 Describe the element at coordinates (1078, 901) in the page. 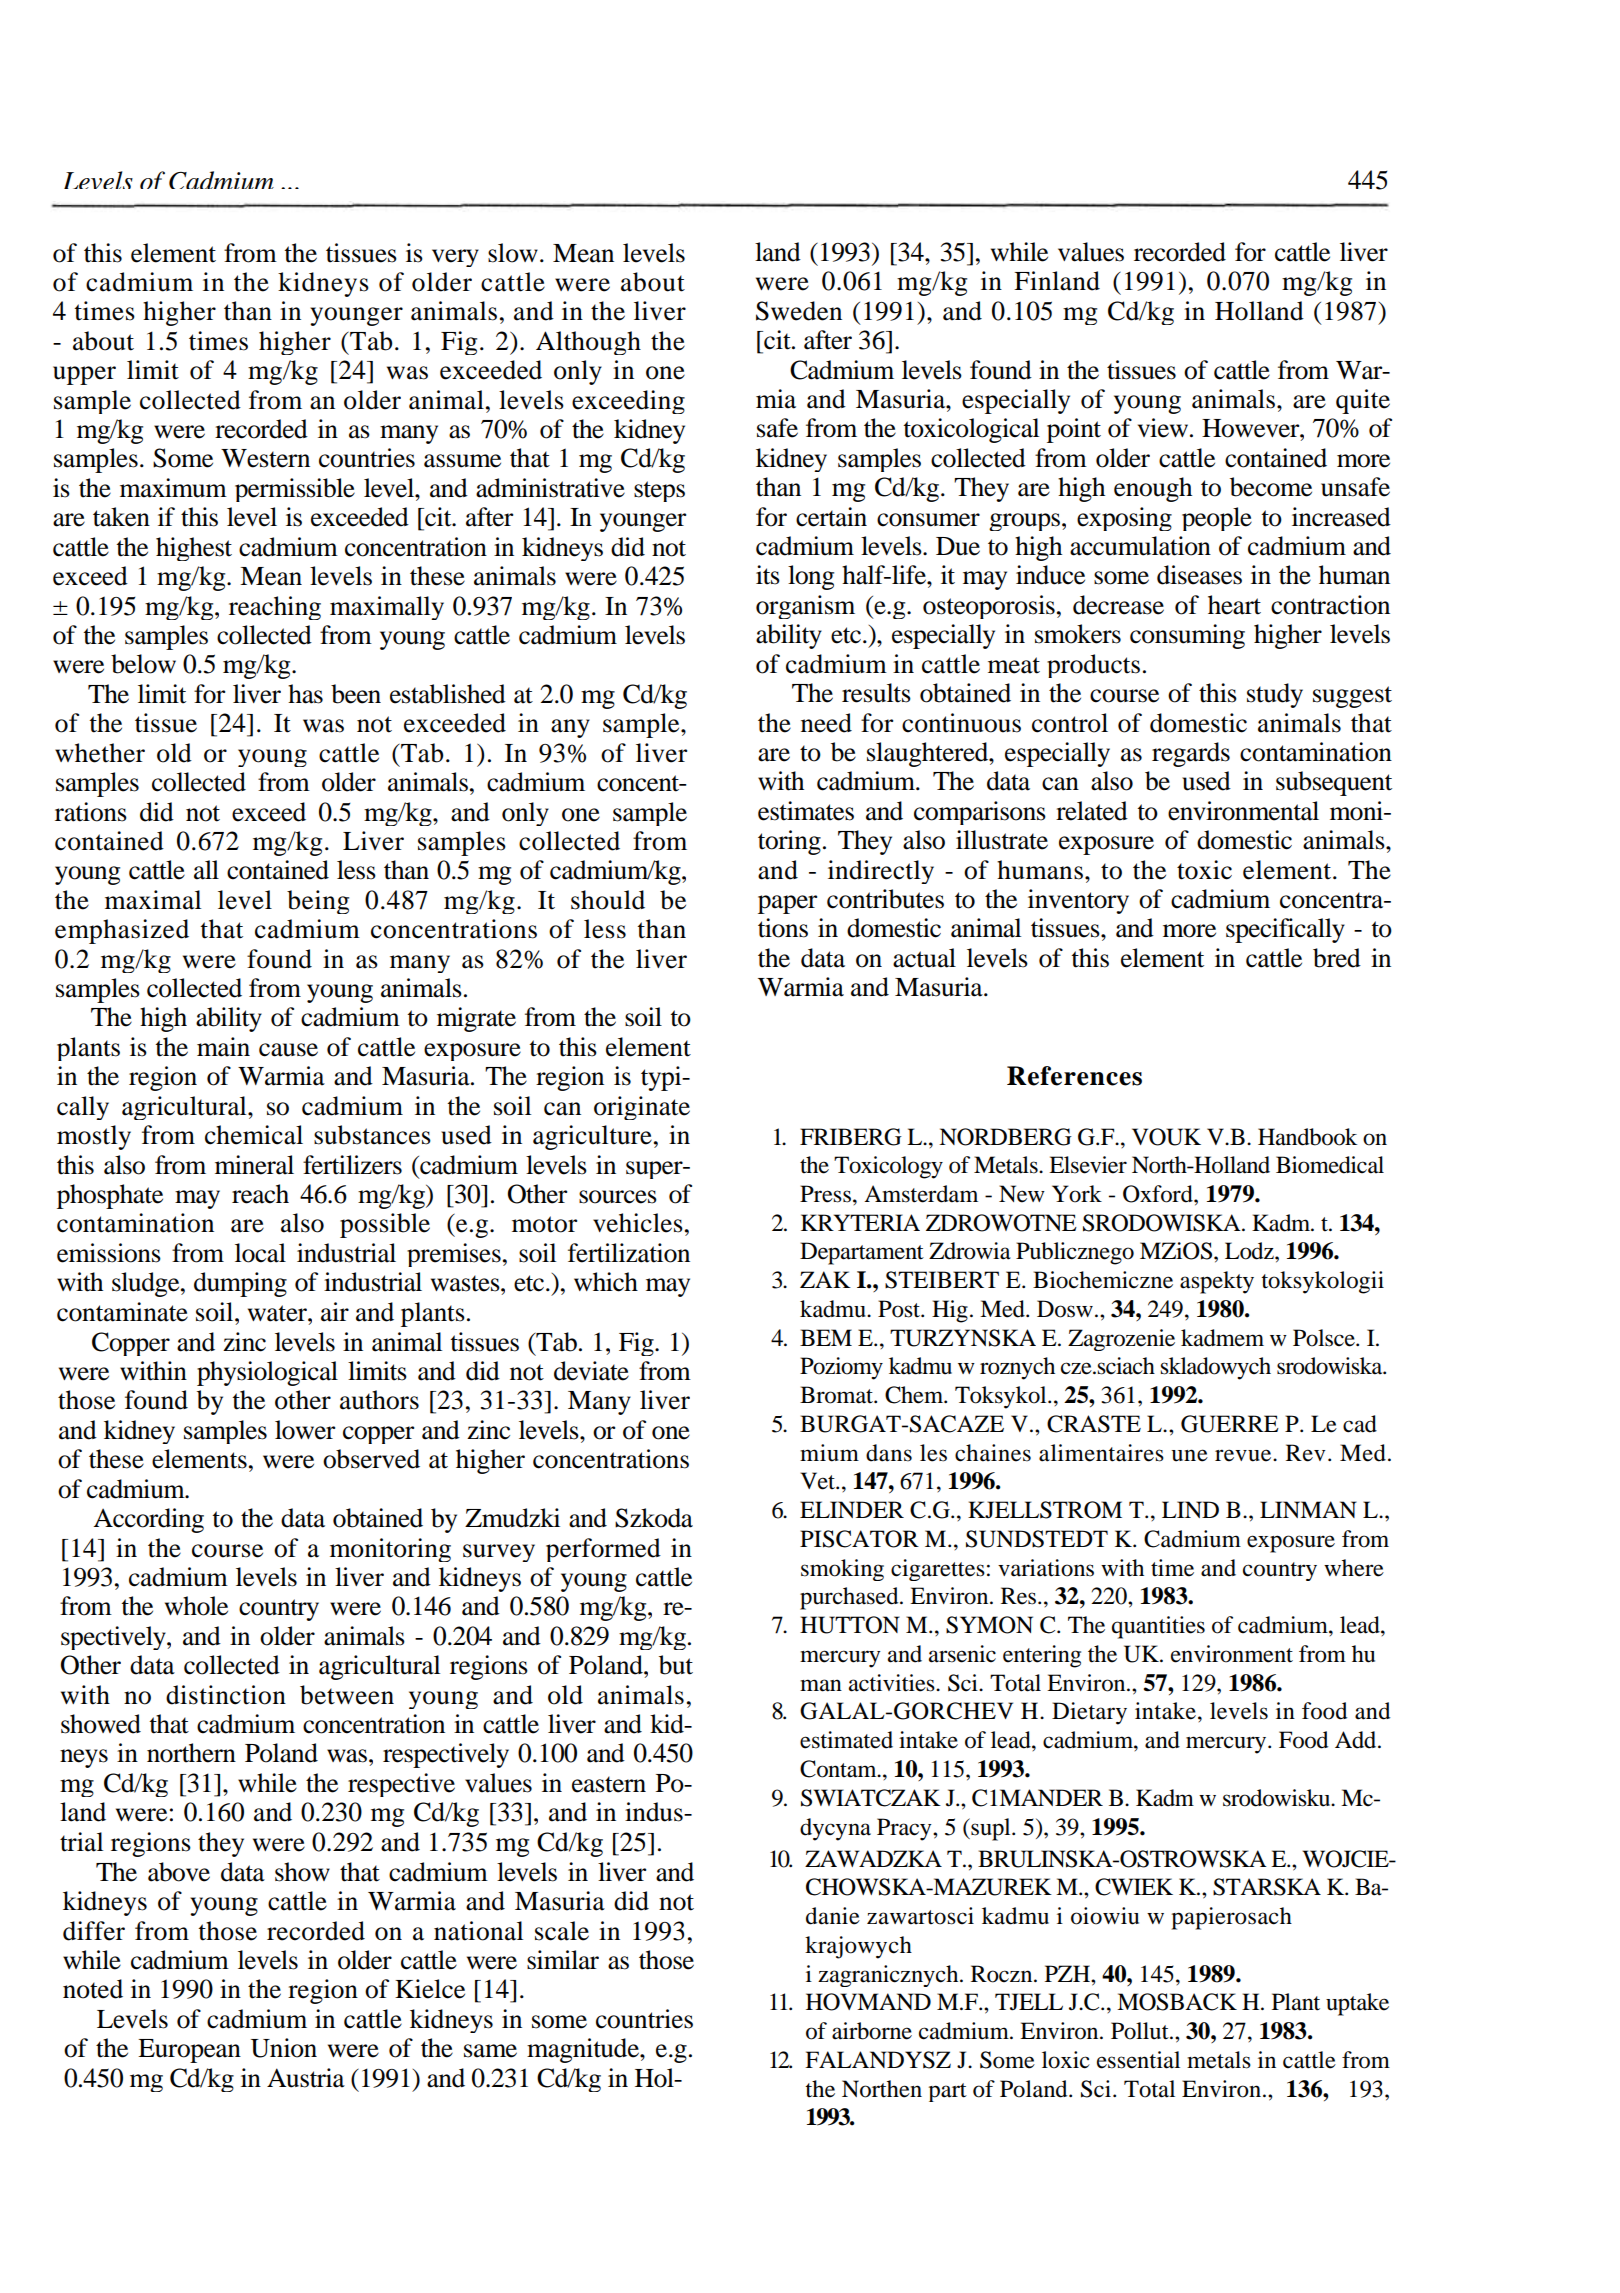

I see `inventory` at that location.
